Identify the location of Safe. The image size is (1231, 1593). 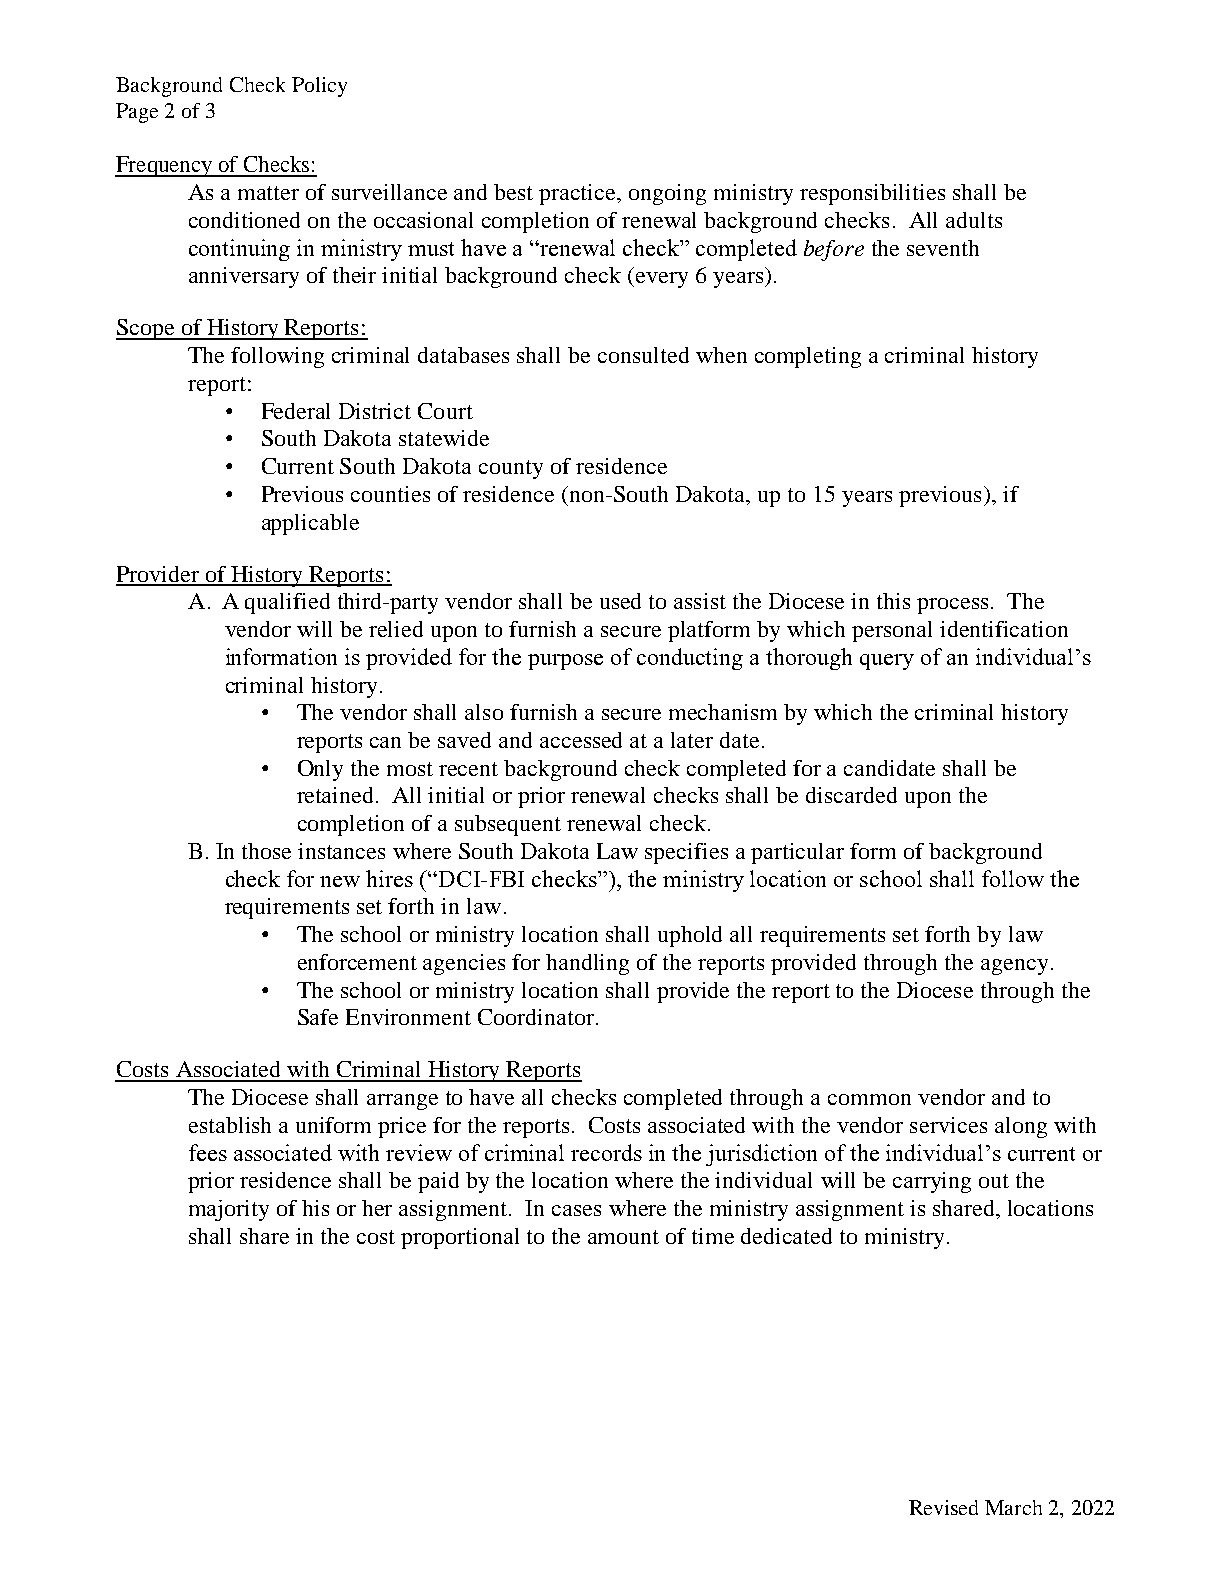
(318, 1017).
